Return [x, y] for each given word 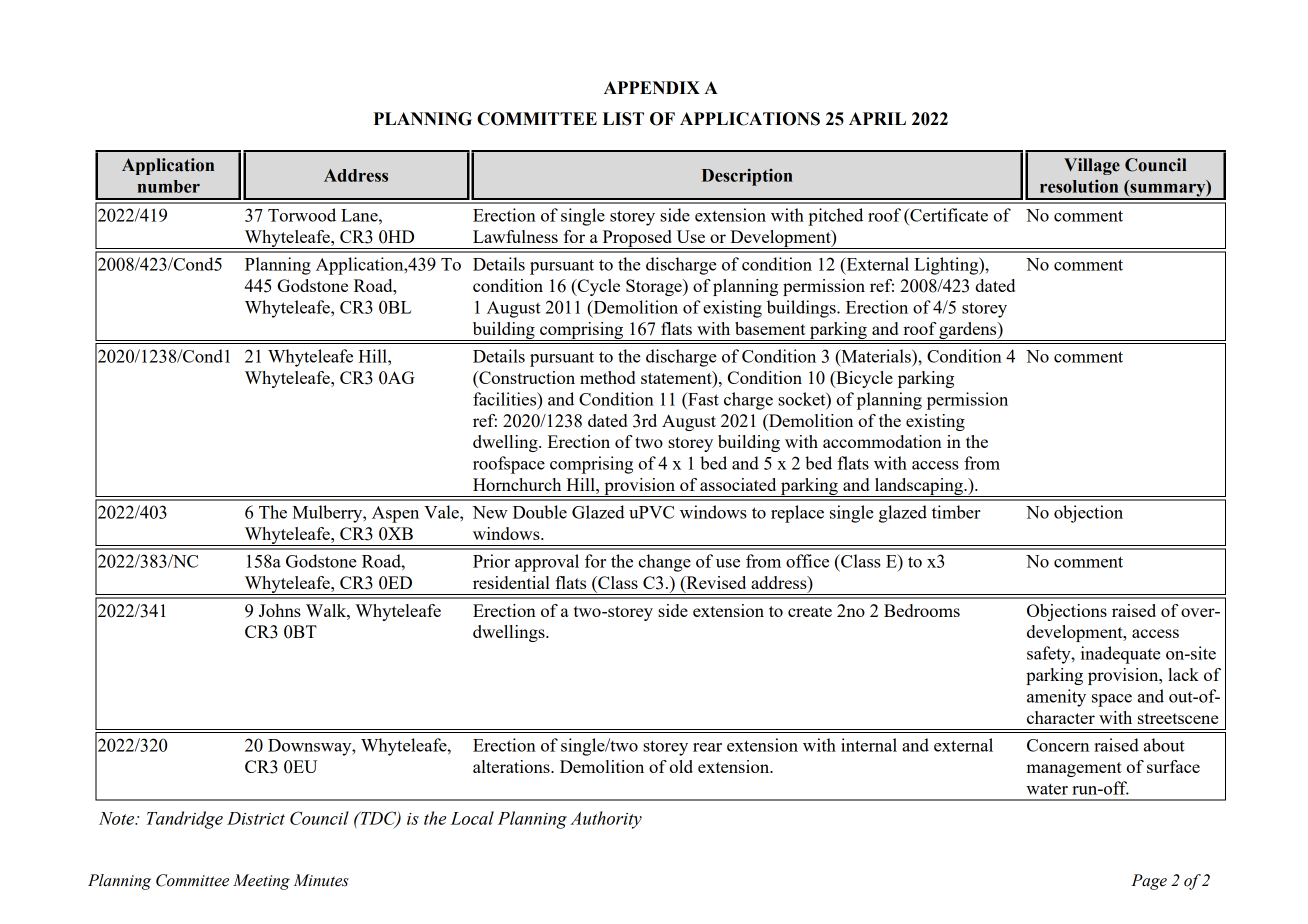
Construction [526, 377]
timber [956, 512]
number [169, 186]
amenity [1056, 698]
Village [1092, 166]
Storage [655, 287]
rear [707, 747]
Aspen [395, 514]
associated [738, 484]
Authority [606, 820]
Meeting [261, 882]
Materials [876, 356]
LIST [623, 119]
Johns [280, 610]
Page [1149, 882]
